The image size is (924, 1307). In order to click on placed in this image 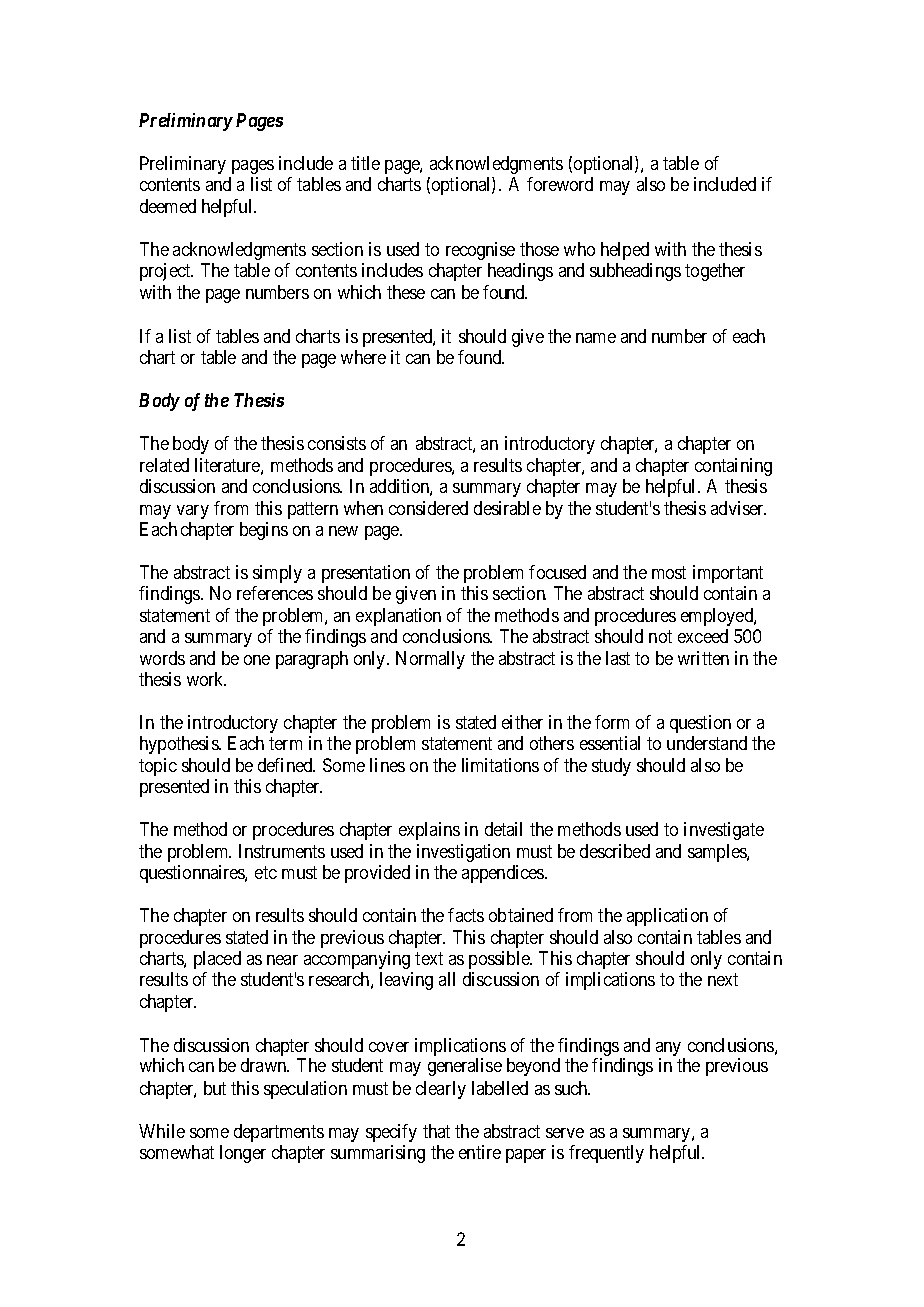, I will do `click(217, 960)`.
